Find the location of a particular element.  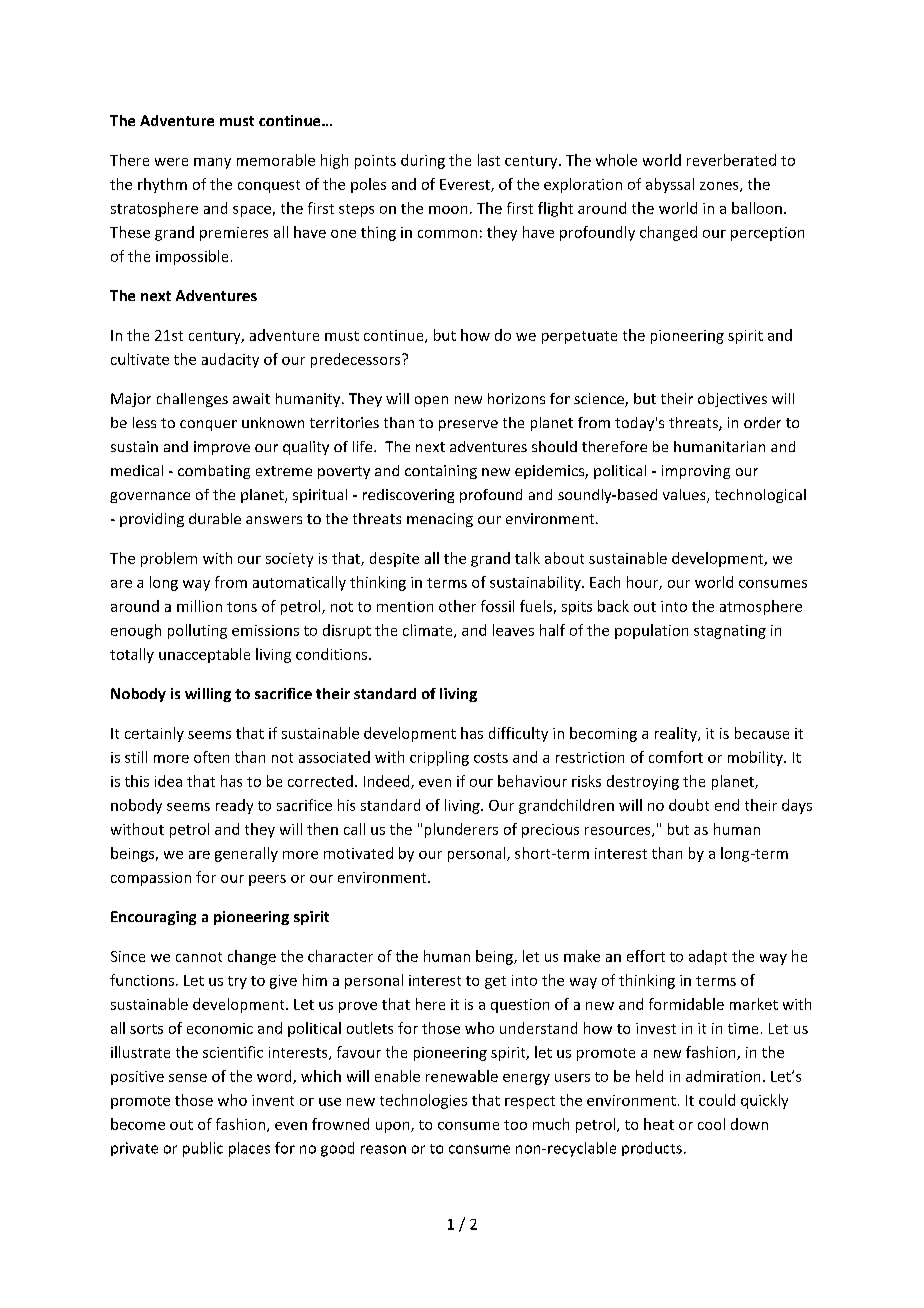

ready is located at coordinates (234, 806).
